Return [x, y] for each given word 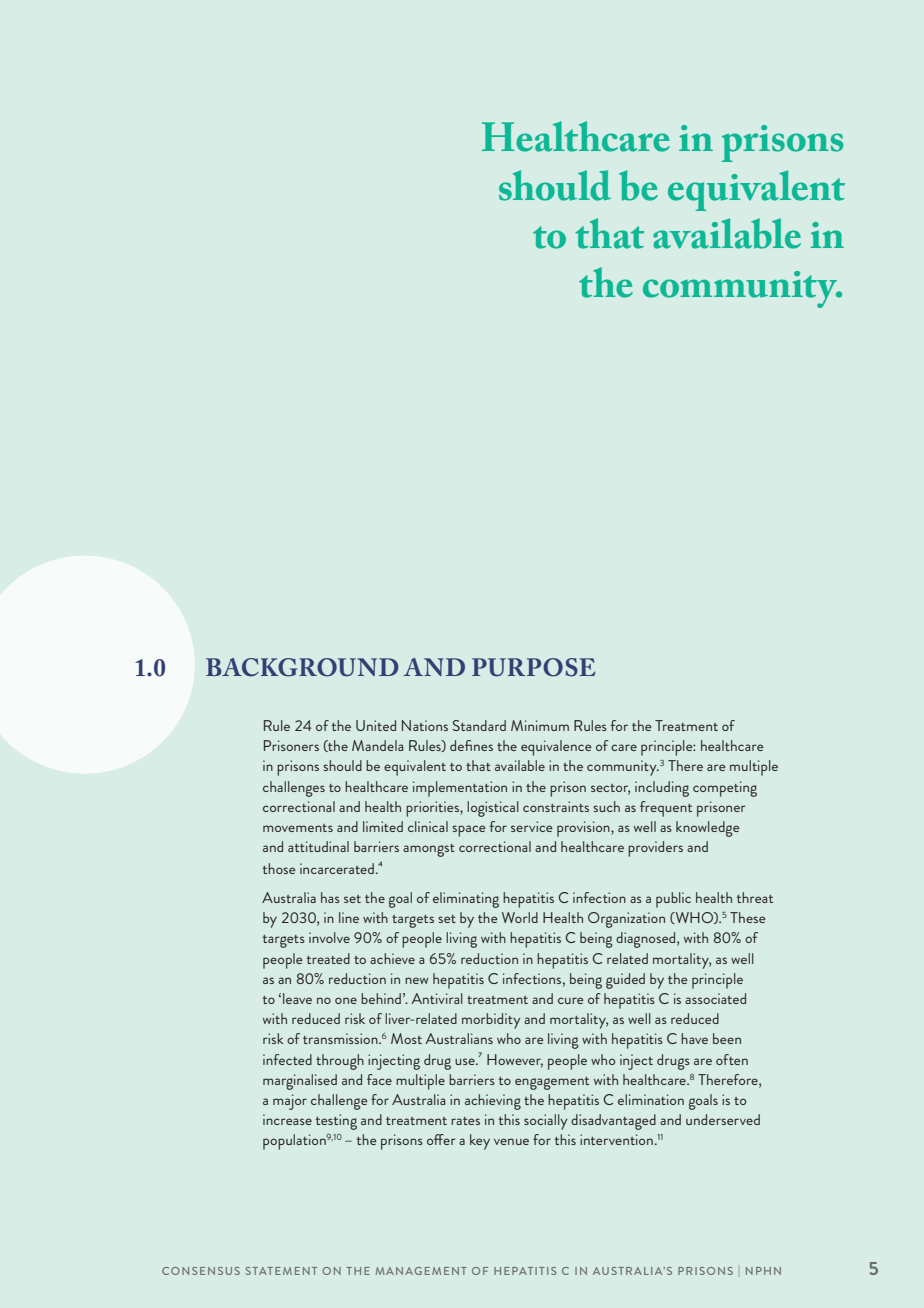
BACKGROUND [302, 667]
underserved [723, 1119]
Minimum [540, 725]
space [469, 831]
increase [287, 1119]
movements [298, 828]
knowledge [708, 829]
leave [297, 998]
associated [715, 998]
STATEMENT [281, 1271]
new [416, 980]
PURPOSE [534, 667]
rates [465, 1121]
